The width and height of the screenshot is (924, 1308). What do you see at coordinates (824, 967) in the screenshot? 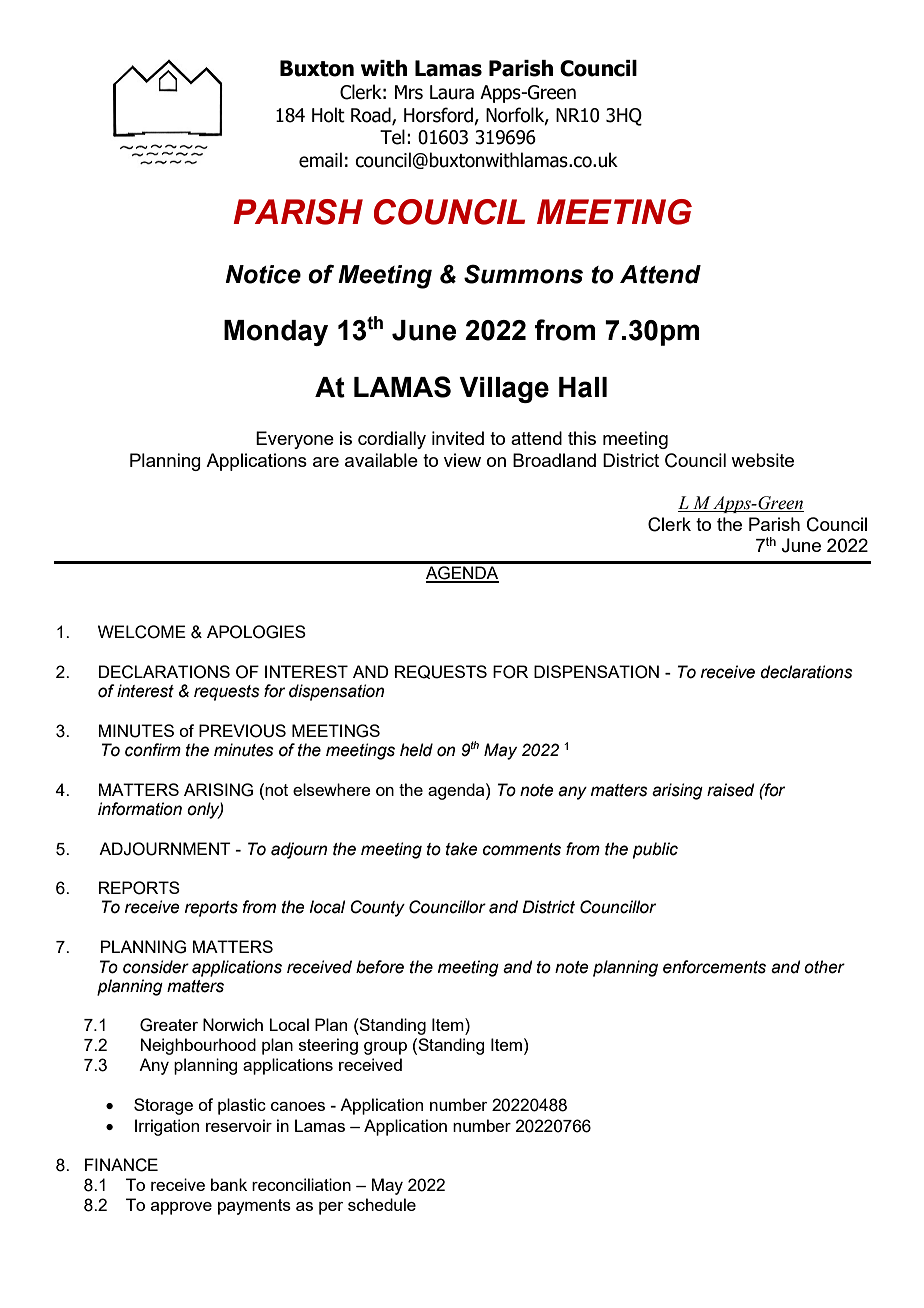
I see `other` at bounding box center [824, 967].
